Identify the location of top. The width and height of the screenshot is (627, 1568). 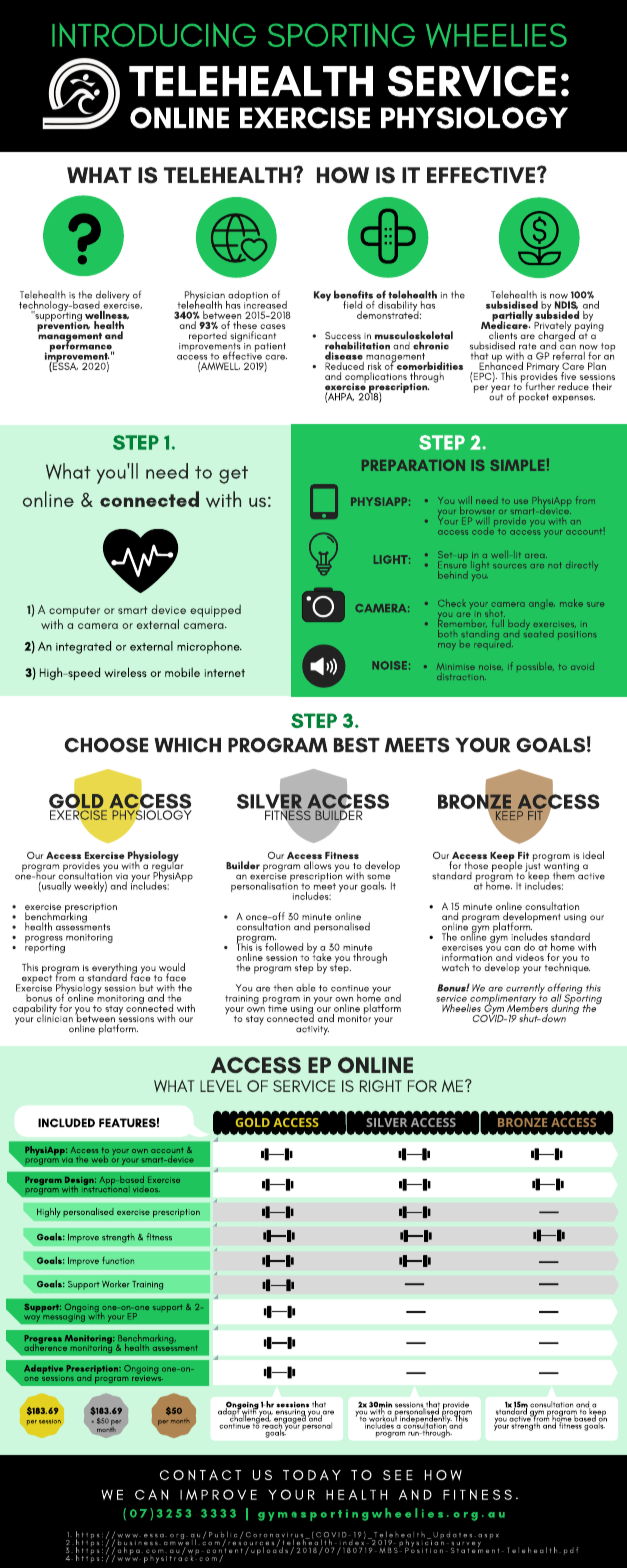
(608, 347).
